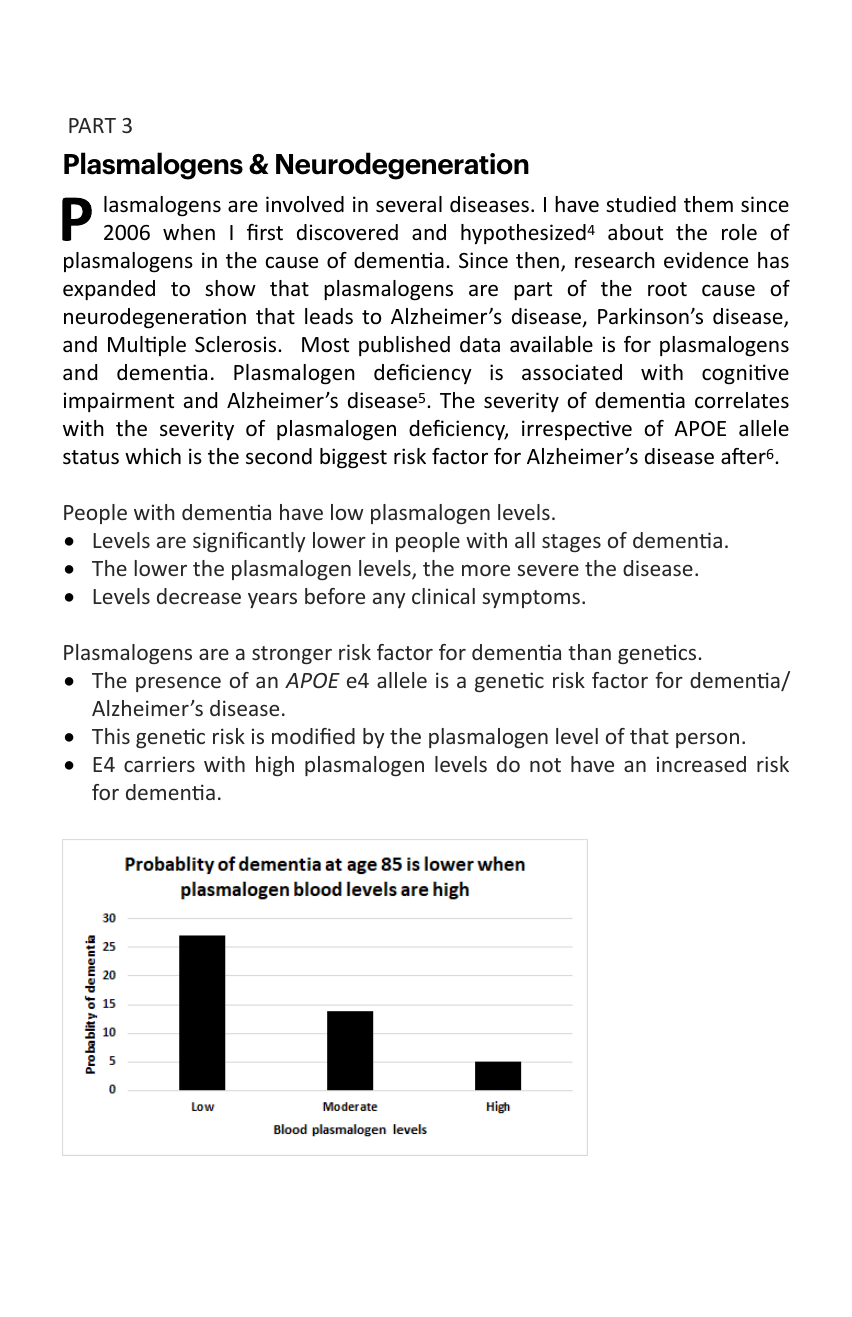  I want to click on several, so click(409, 204).
